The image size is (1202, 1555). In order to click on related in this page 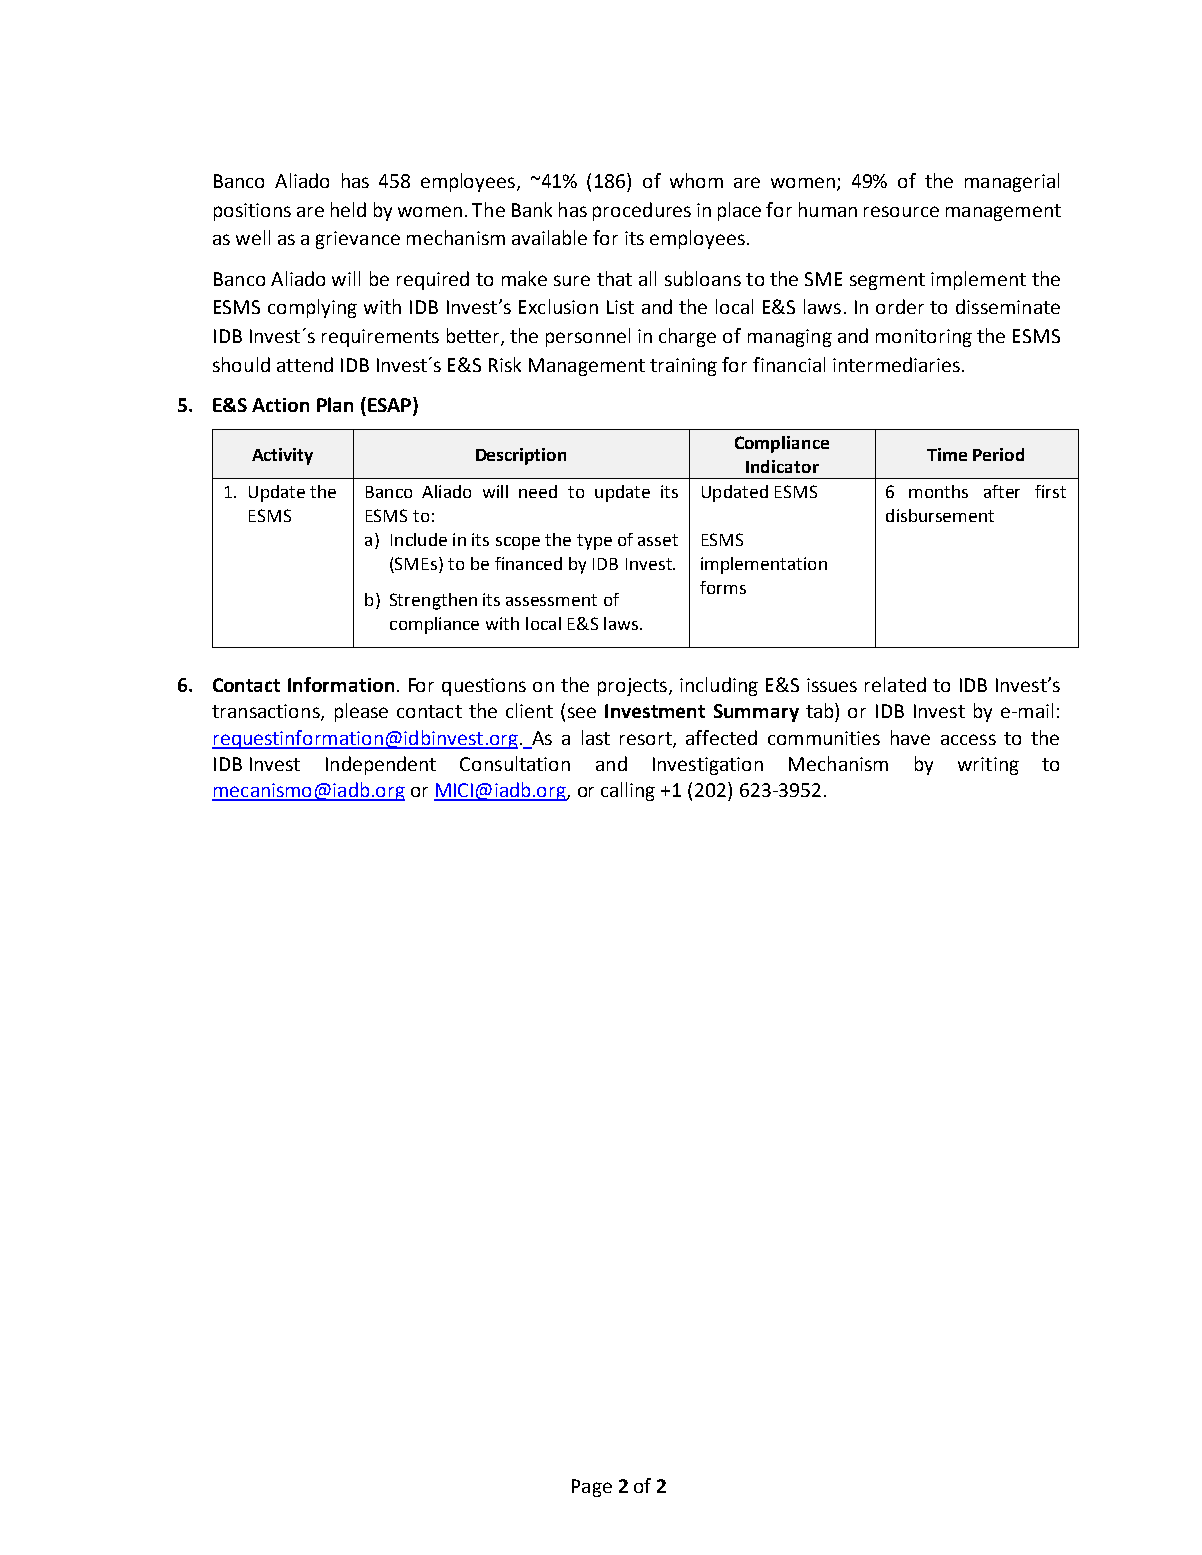, I will do `click(895, 684)`.
